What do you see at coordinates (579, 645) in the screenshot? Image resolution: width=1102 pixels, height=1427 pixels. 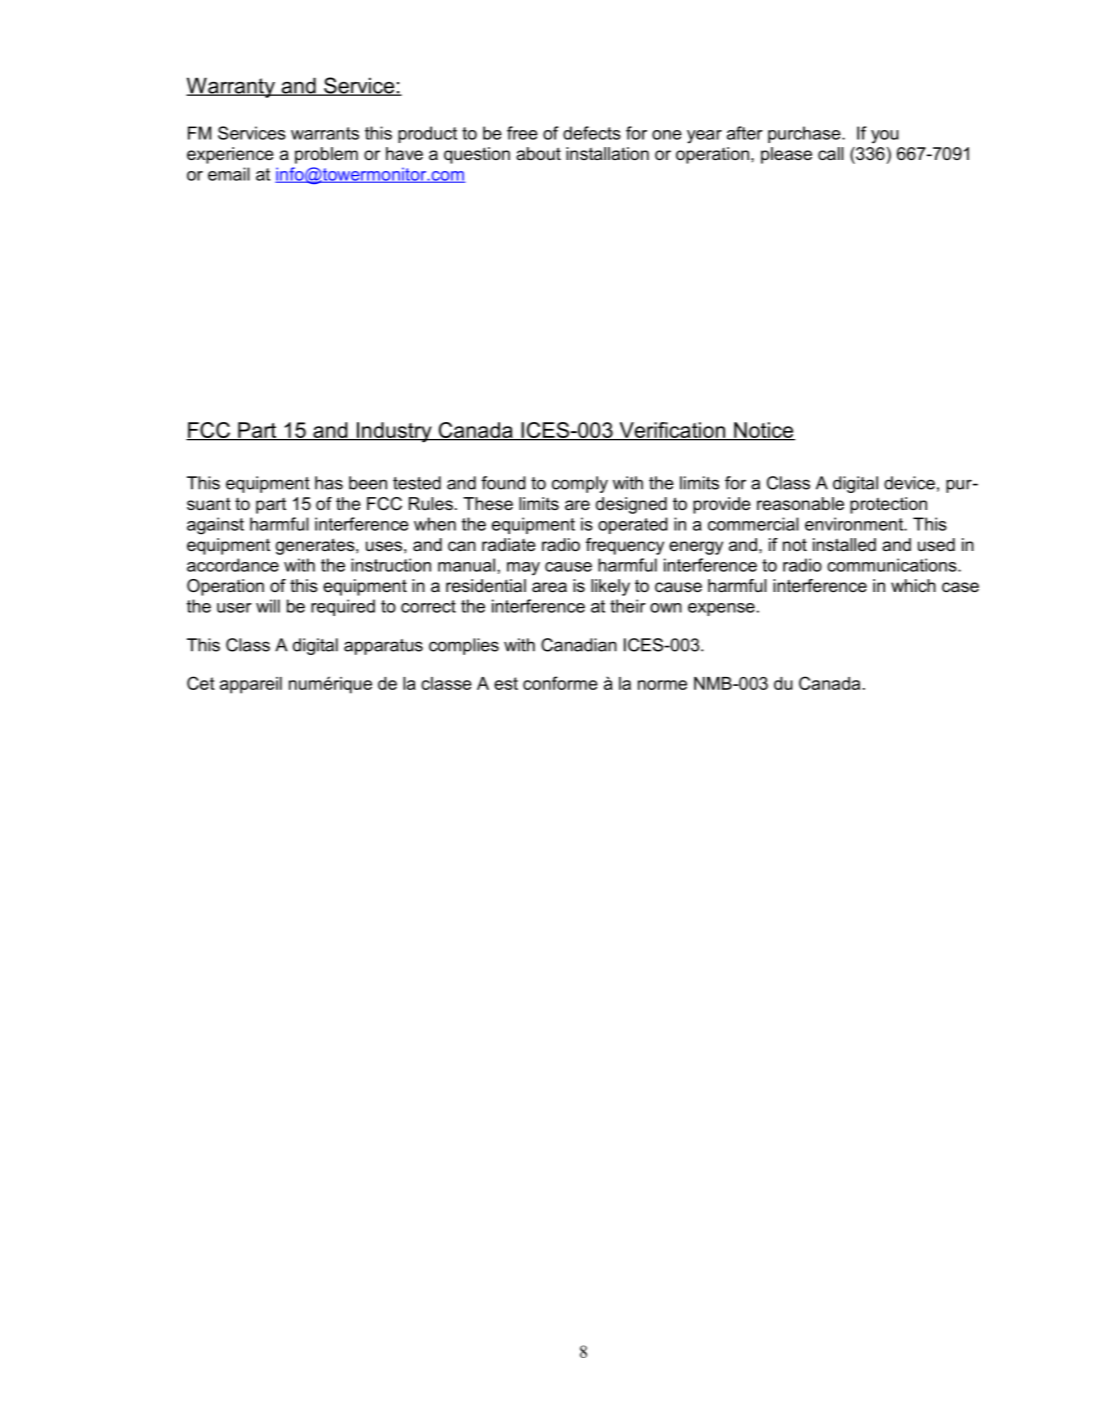 I see `Canadian` at bounding box center [579, 645].
